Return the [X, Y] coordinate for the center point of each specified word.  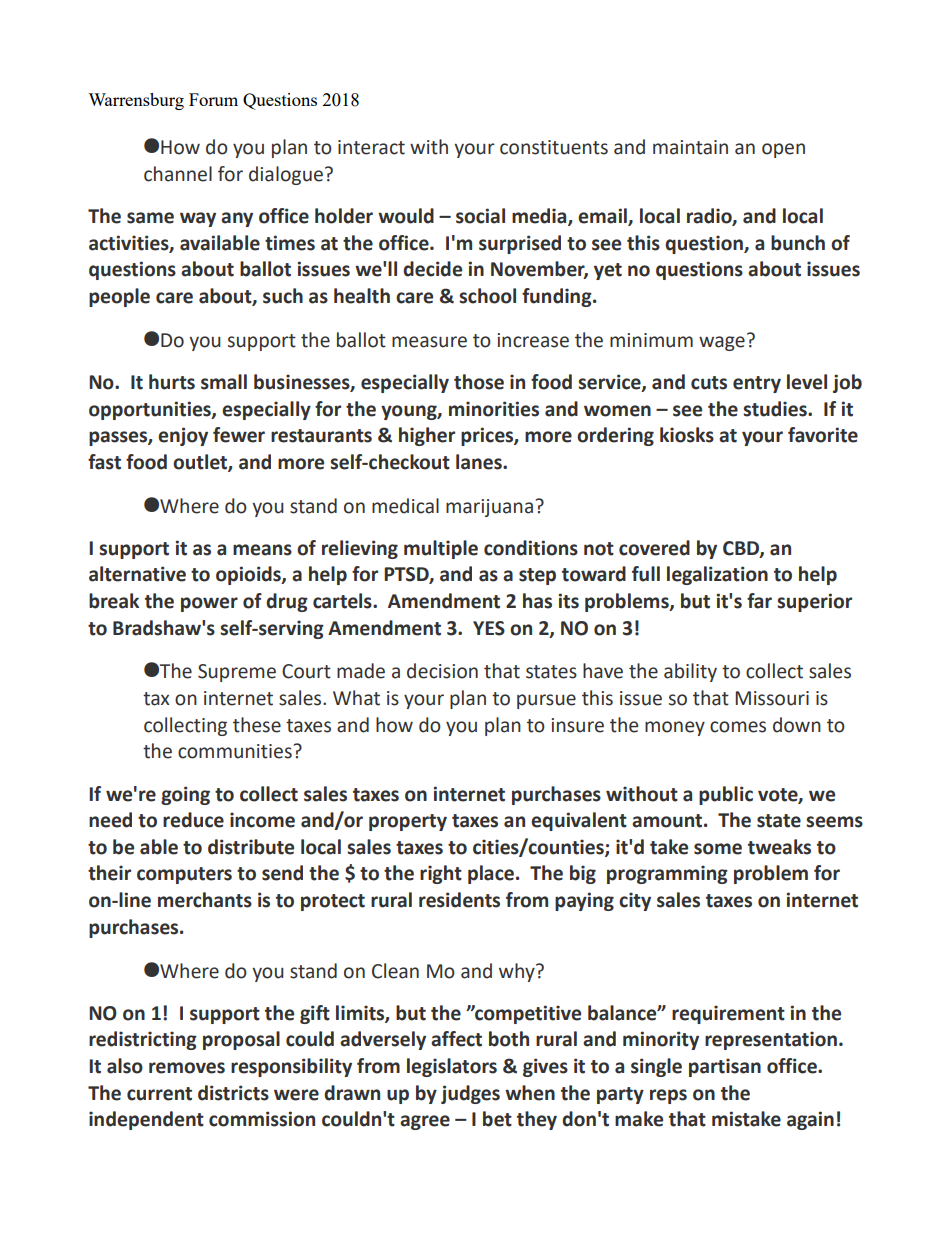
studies [776, 409]
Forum [213, 99]
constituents [554, 147]
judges [470, 1094]
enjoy [183, 436]
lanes [480, 462]
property [408, 822]
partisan [725, 1067]
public [726, 795]
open [783, 150]
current [159, 1094]
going [185, 795]
